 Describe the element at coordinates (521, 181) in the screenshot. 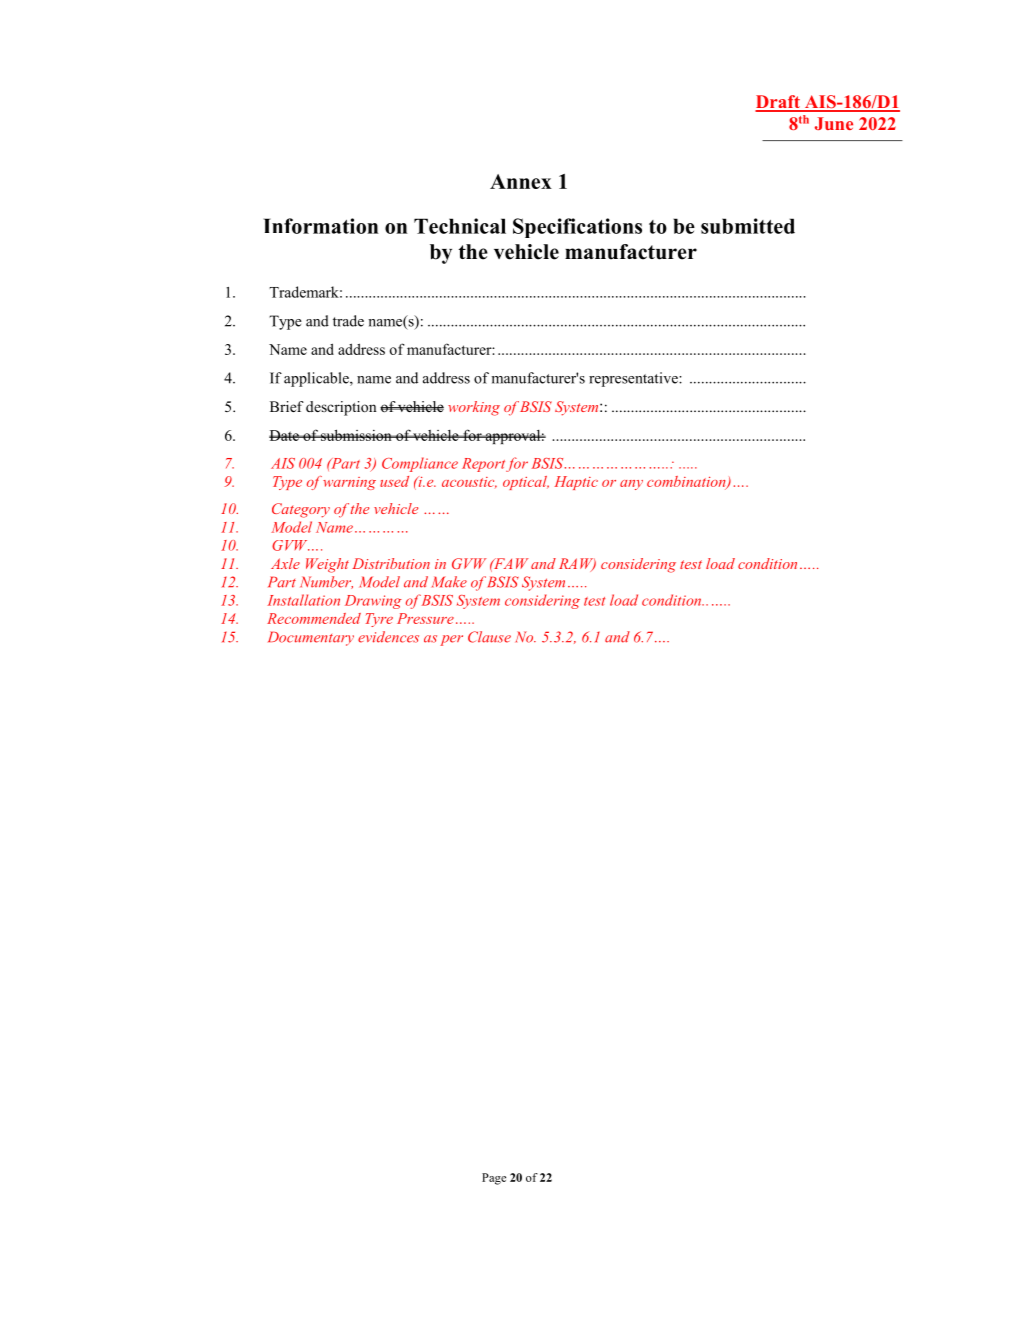

I see `Annex` at that location.
